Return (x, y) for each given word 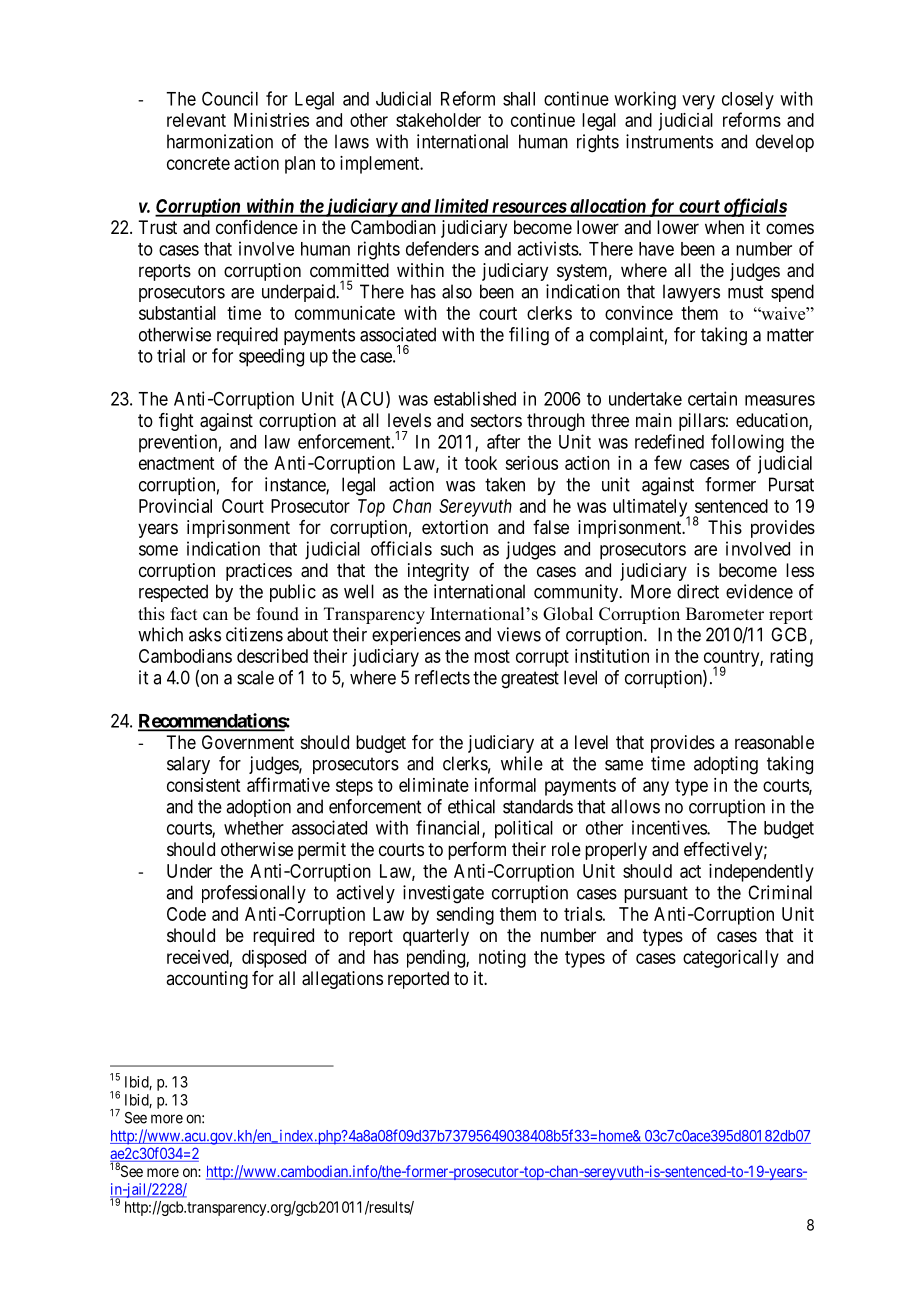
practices (259, 572)
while (522, 763)
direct (698, 591)
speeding (271, 357)
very (698, 102)
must (745, 292)
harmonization (220, 141)
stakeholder (438, 120)
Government (248, 742)
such (456, 549)
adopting (726, 765)
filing (529, 336)
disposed (274, 959)
